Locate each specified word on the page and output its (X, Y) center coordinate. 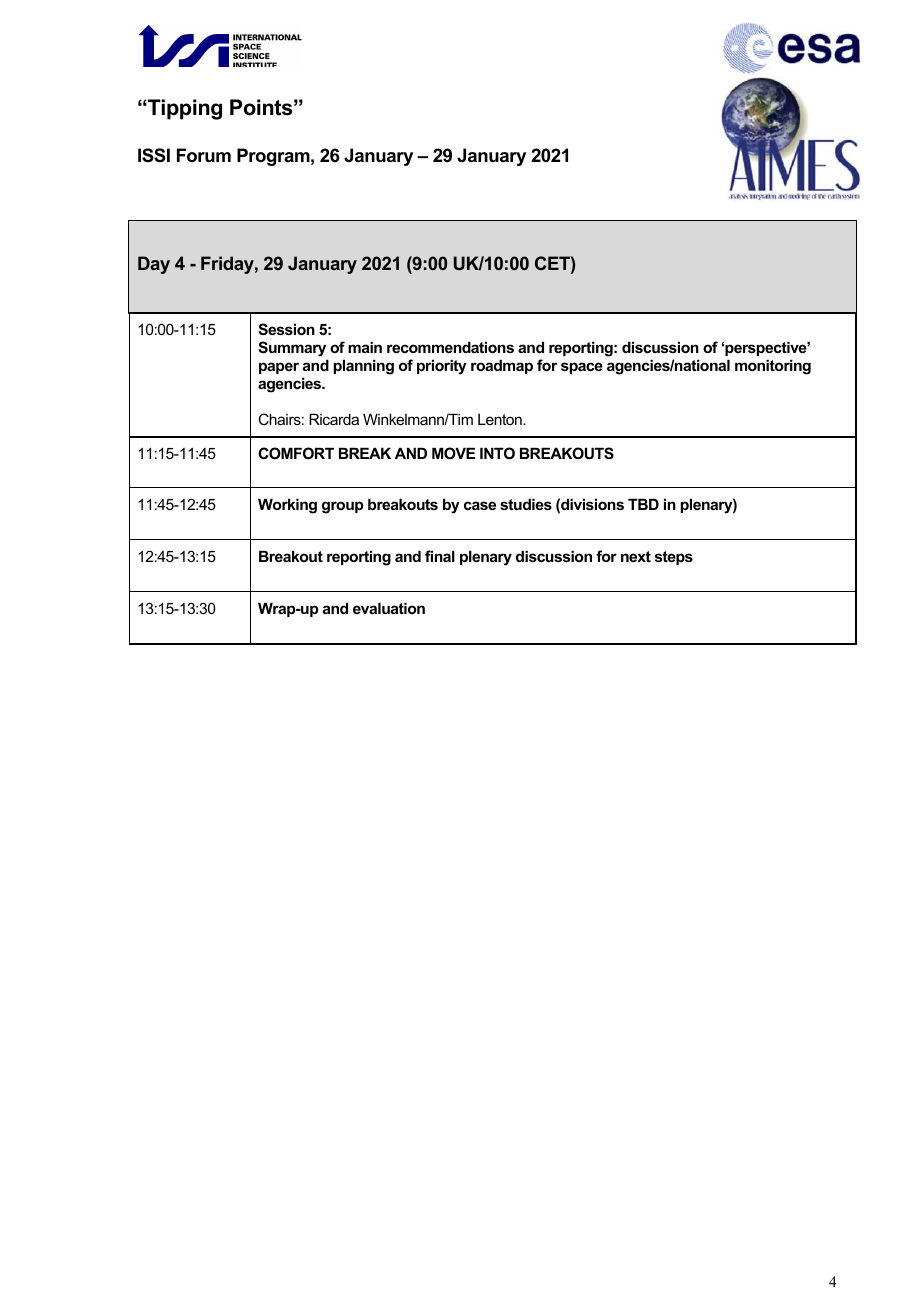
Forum (204, 155)
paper (279, 368)
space (582, 368)
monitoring (773, 367)
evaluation (389, 608)
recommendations (450, 347)
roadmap (502, 366)
